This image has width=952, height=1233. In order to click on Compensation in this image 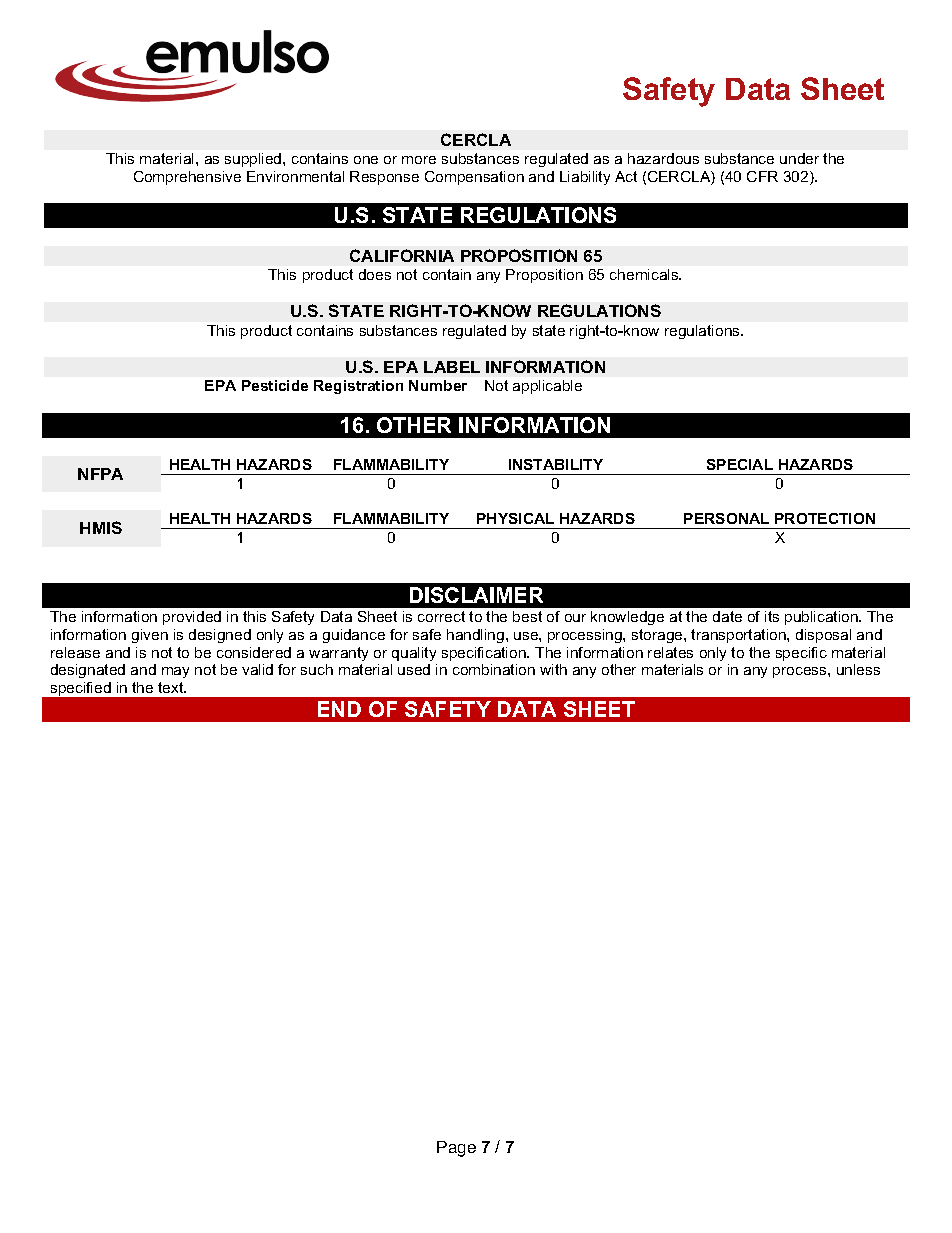, I will do `click(474, 178)`.
